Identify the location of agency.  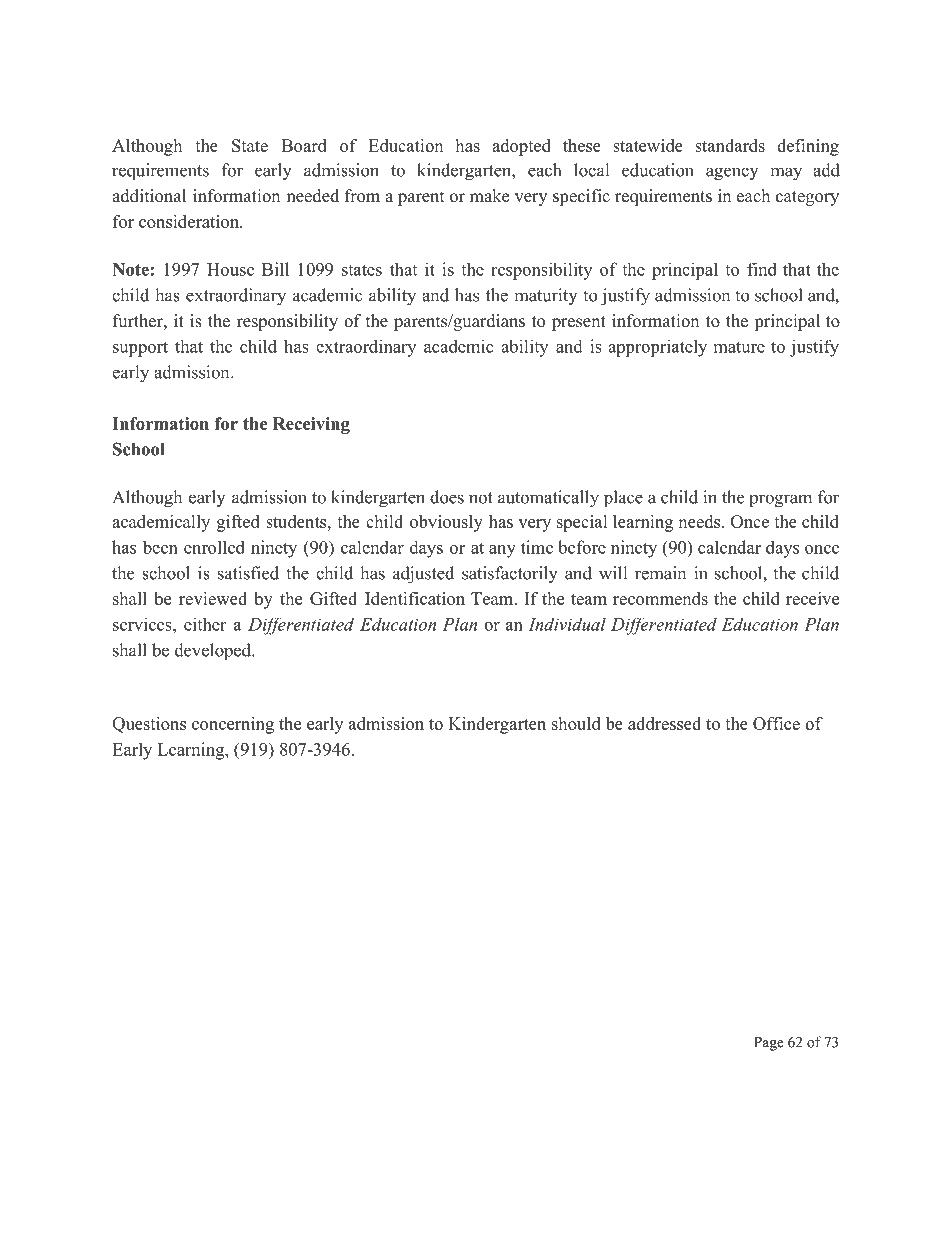
(732, 174).
